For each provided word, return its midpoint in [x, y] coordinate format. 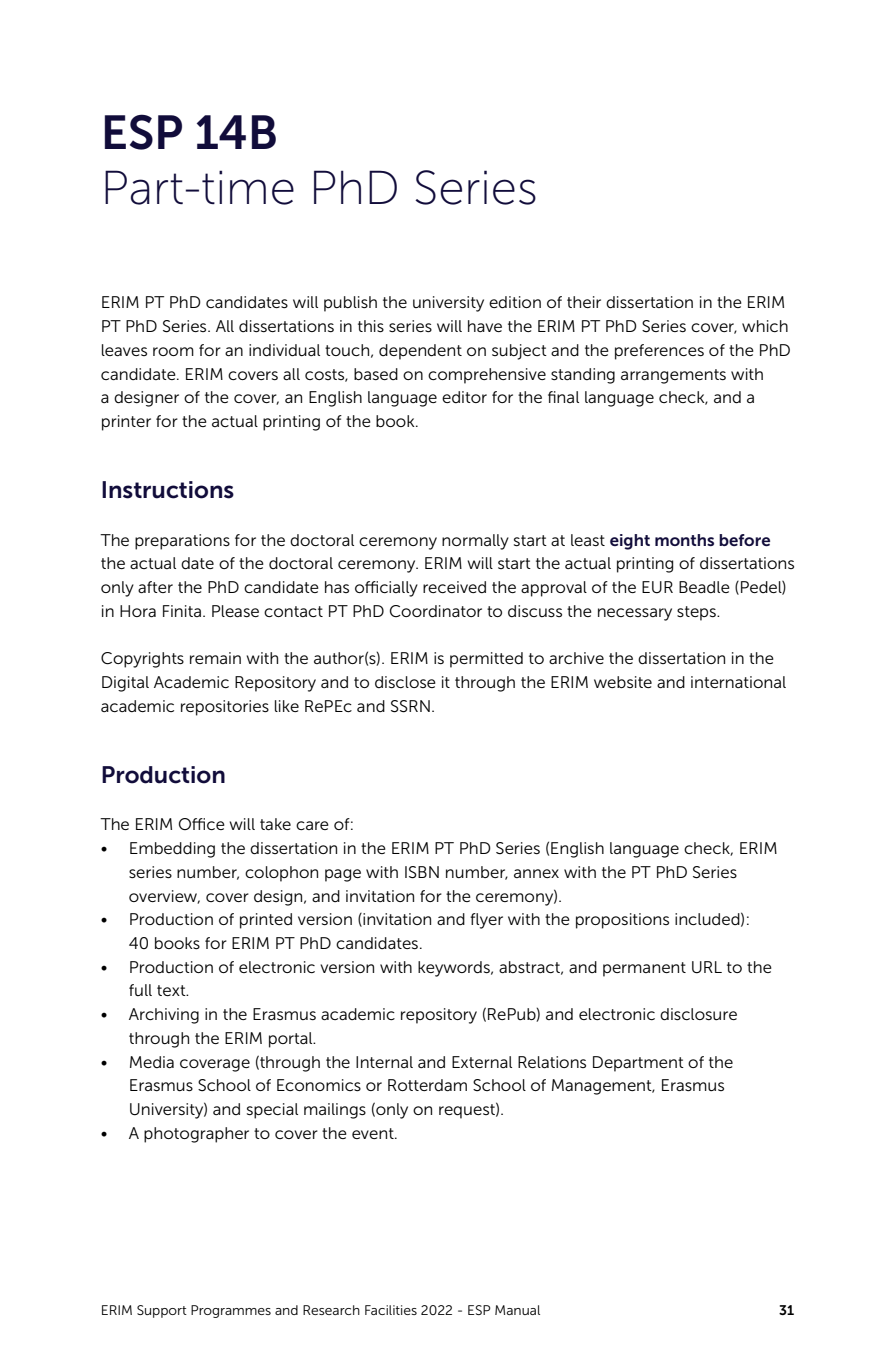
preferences [659, 352]
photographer [196, 1135]
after [155, 587]
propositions [622, 921]
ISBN [422, 872]
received [454, 587]
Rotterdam [427, 1085]
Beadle [704, 587]
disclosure [698, 1014]
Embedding [172, 850]
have [485, 326]
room [173, 351]
